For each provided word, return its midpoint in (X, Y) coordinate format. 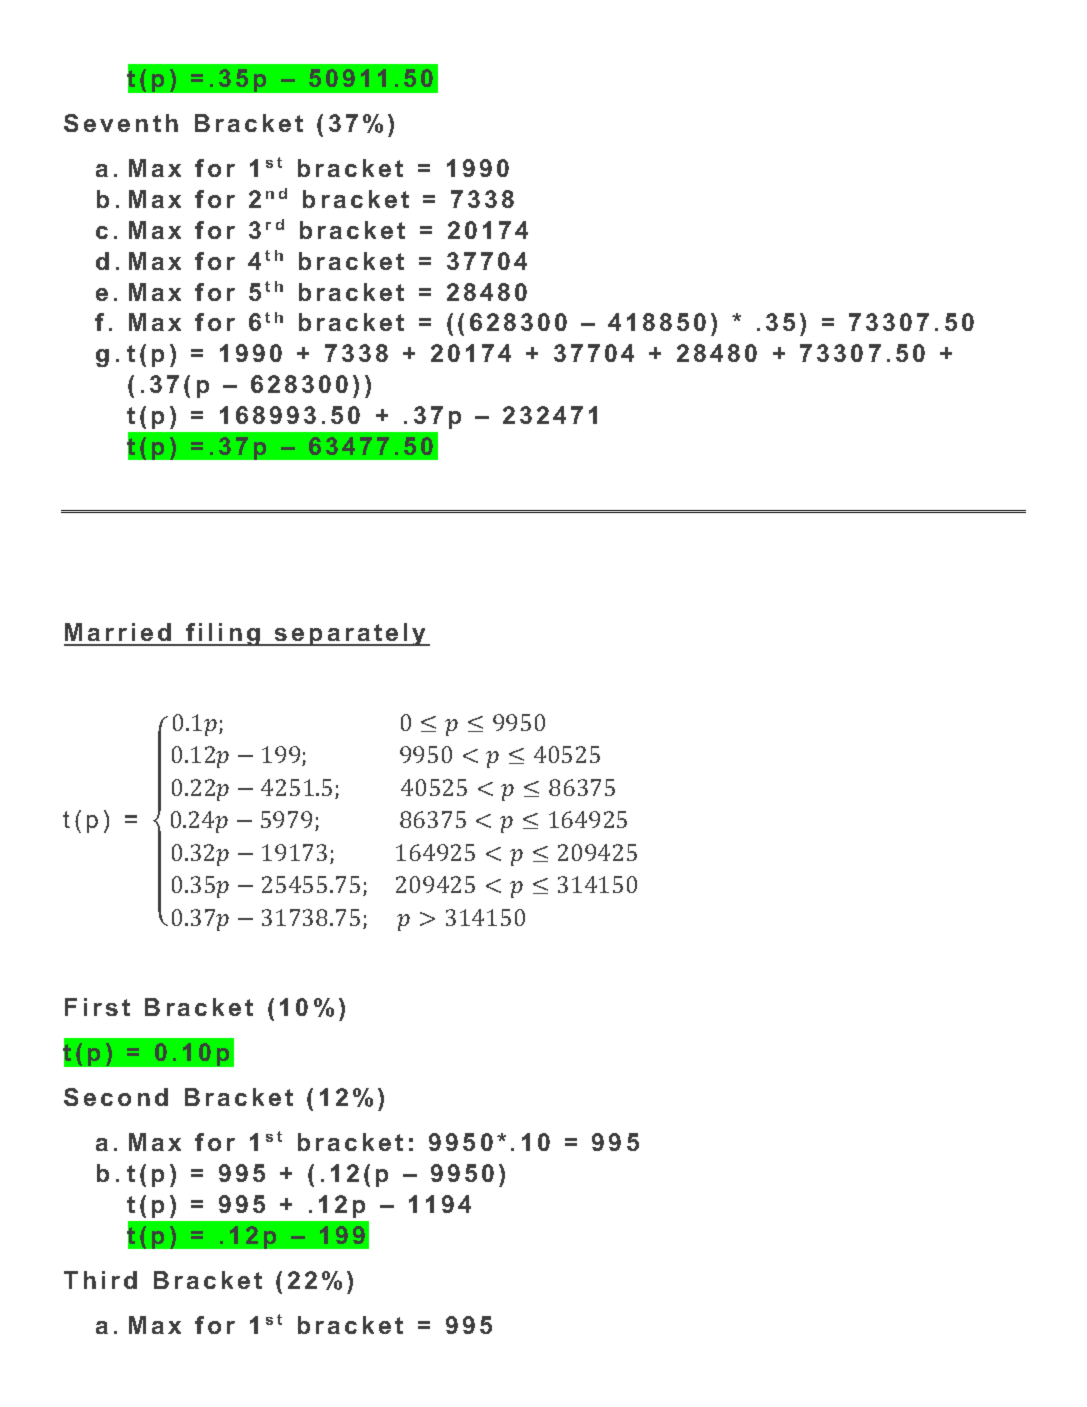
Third (100, 1280)
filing (223, 634)
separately (351, 634)
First (97, 1007)
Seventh (121, 123)
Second (116, 1097)
